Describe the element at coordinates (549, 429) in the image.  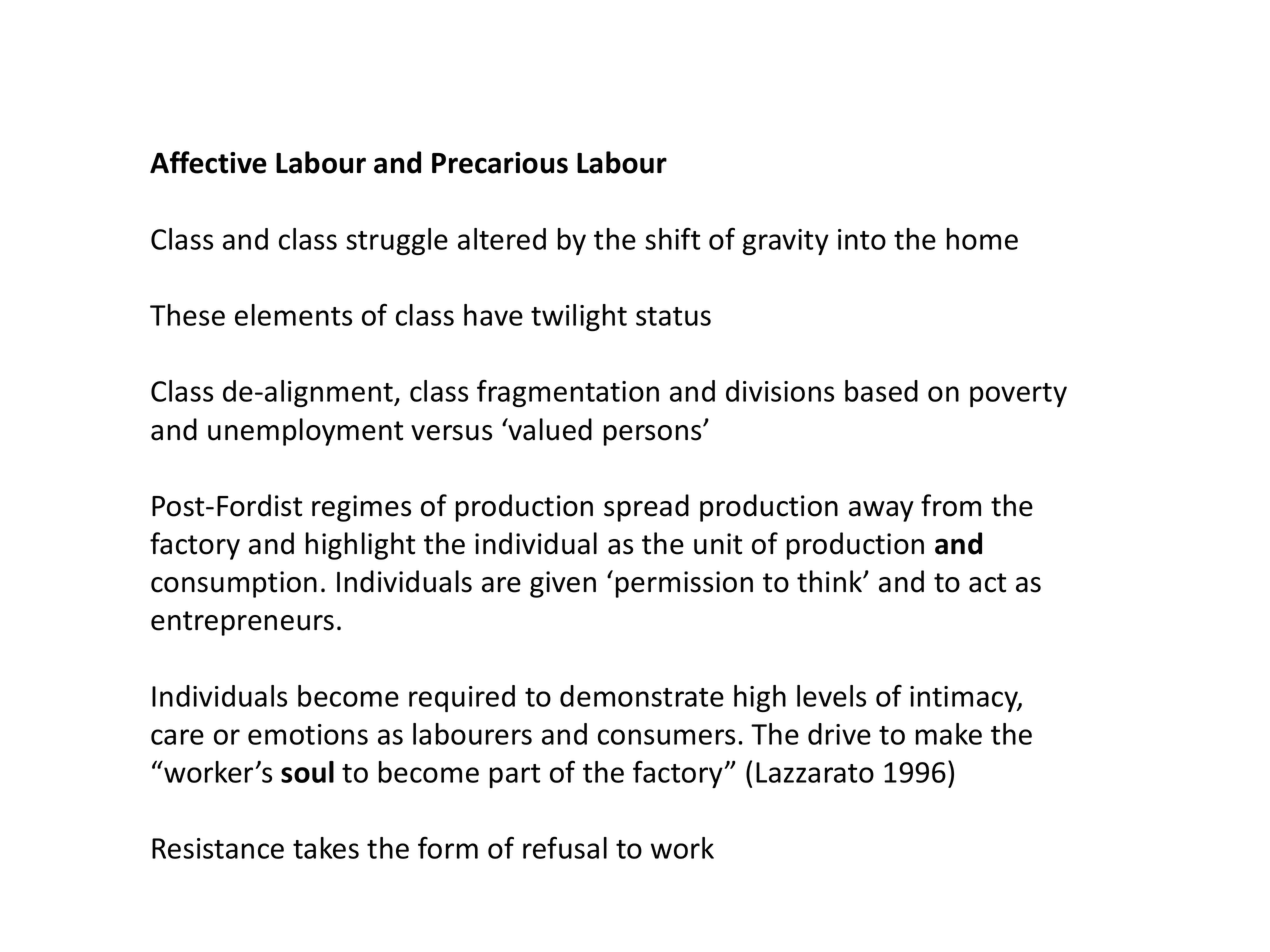
I see `valued` at that location.
